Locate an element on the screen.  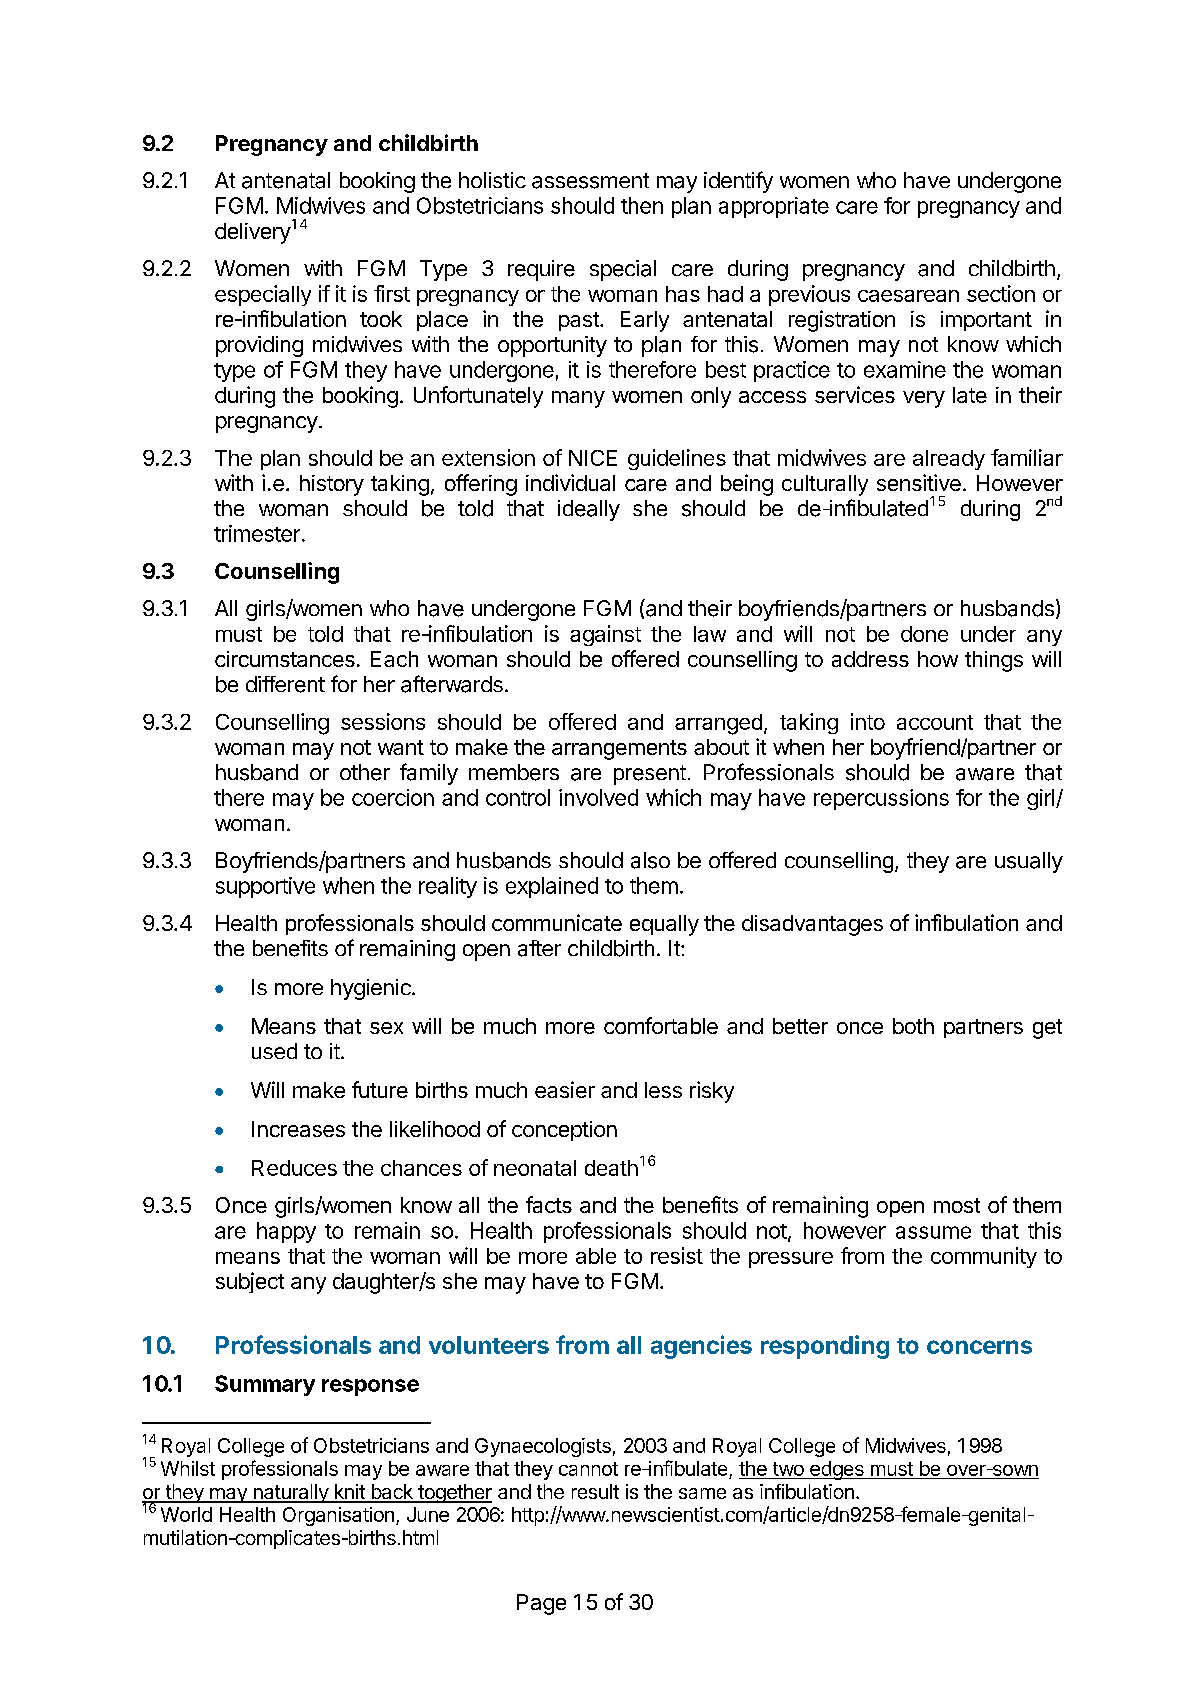
most is located at coordinates (957, 1205).
